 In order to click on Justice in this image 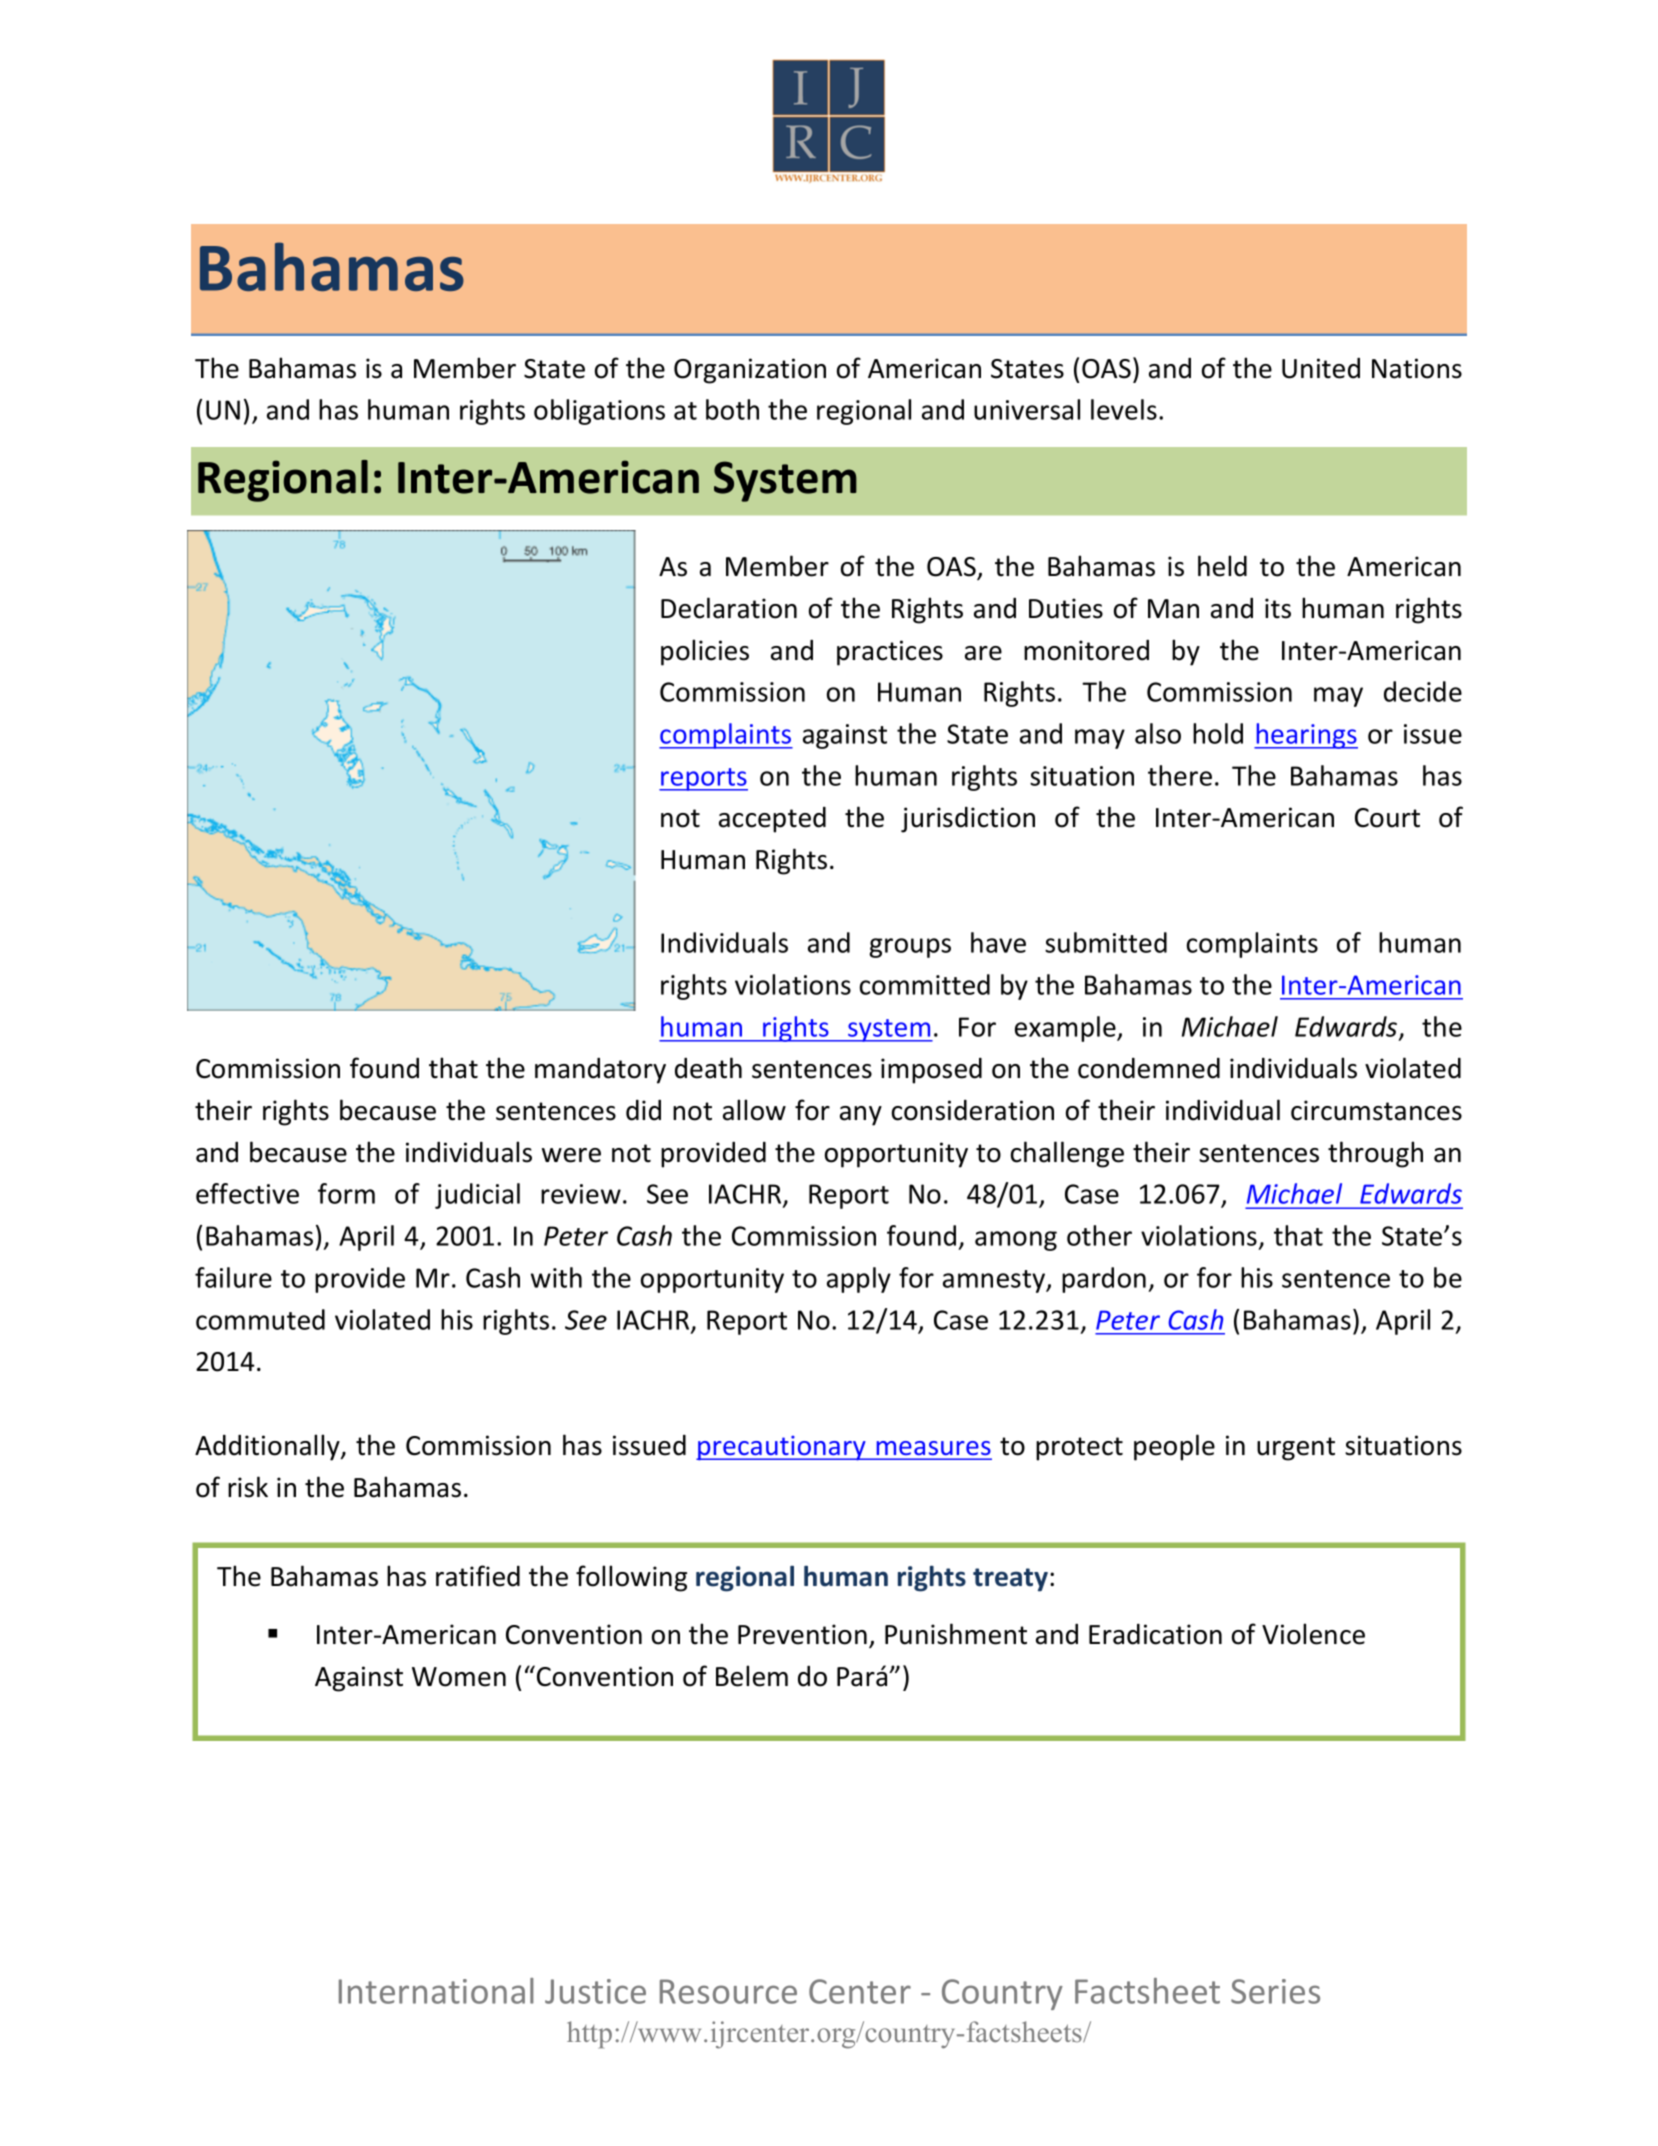, I will do `click(595, 1991)`.
